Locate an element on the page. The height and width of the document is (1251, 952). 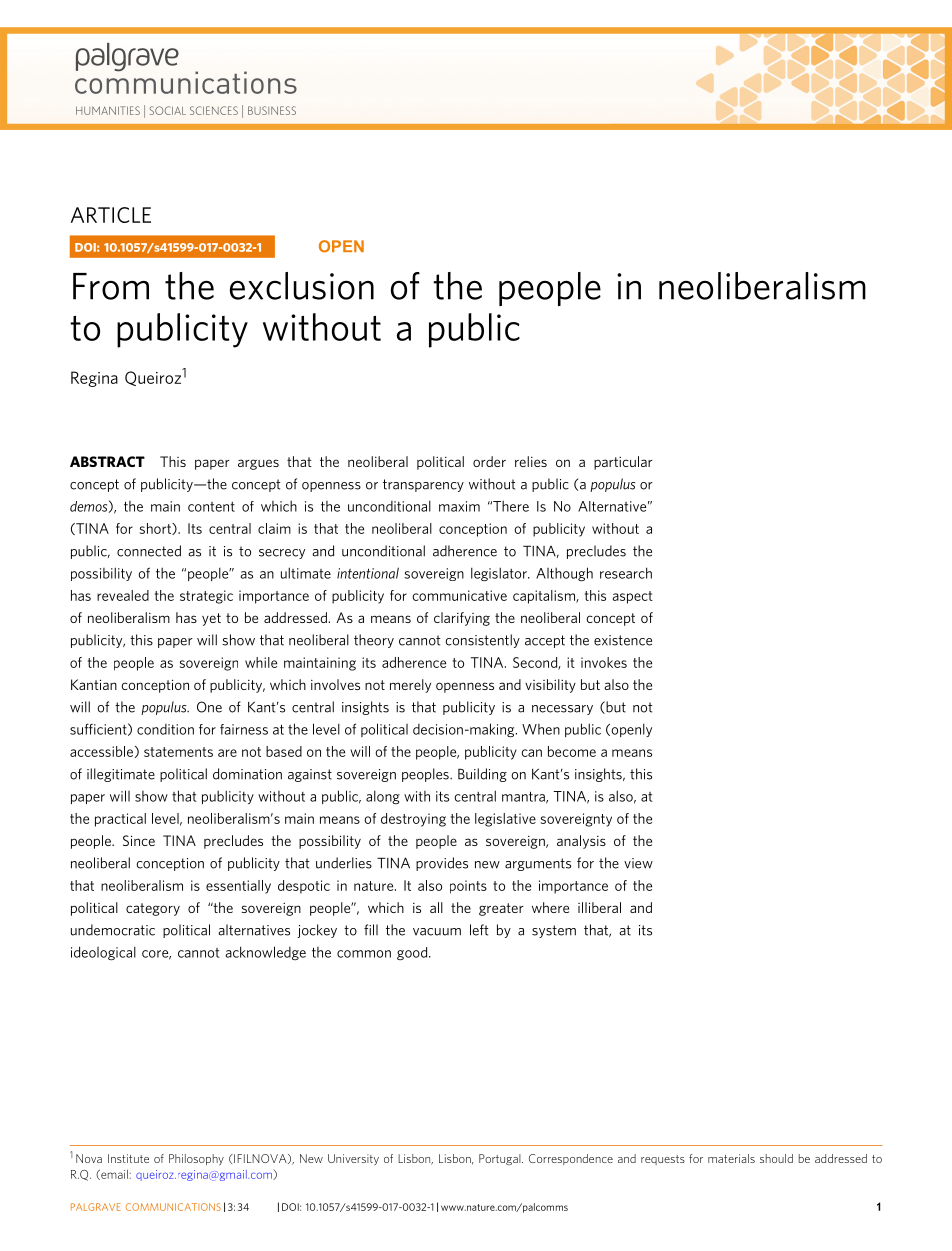
invokes is located at coordinates (604, 662).
